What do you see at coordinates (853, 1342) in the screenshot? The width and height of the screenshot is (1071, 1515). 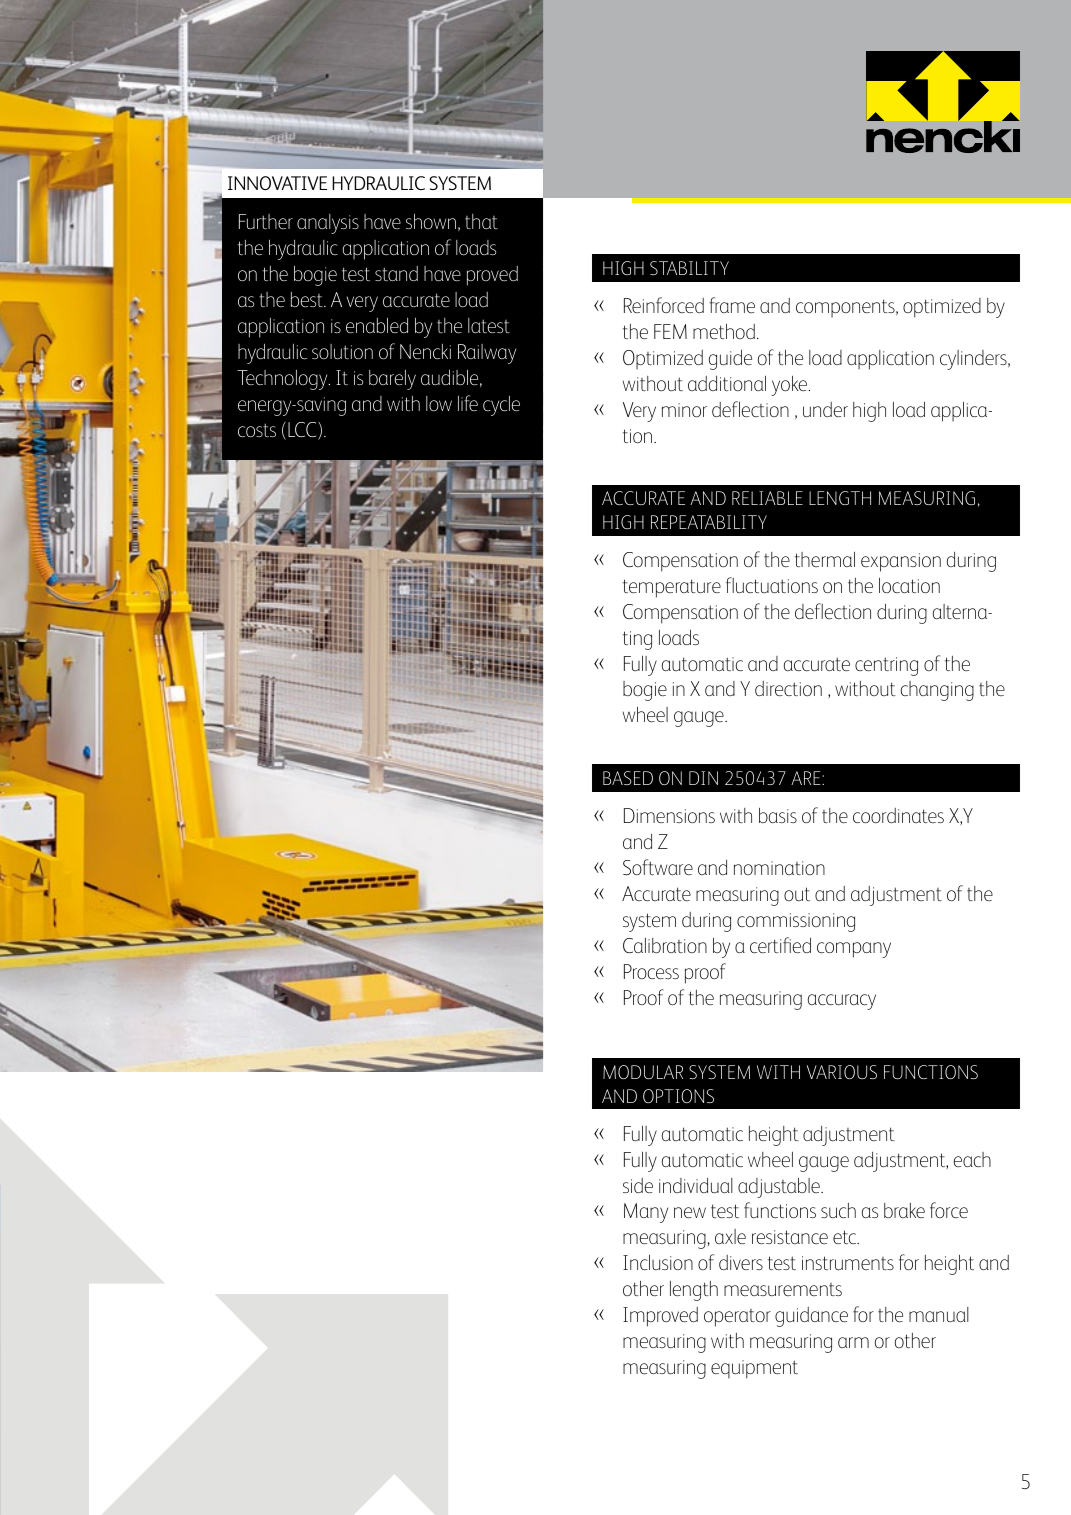 I see `arm` at bounding box center [853, 1342].
